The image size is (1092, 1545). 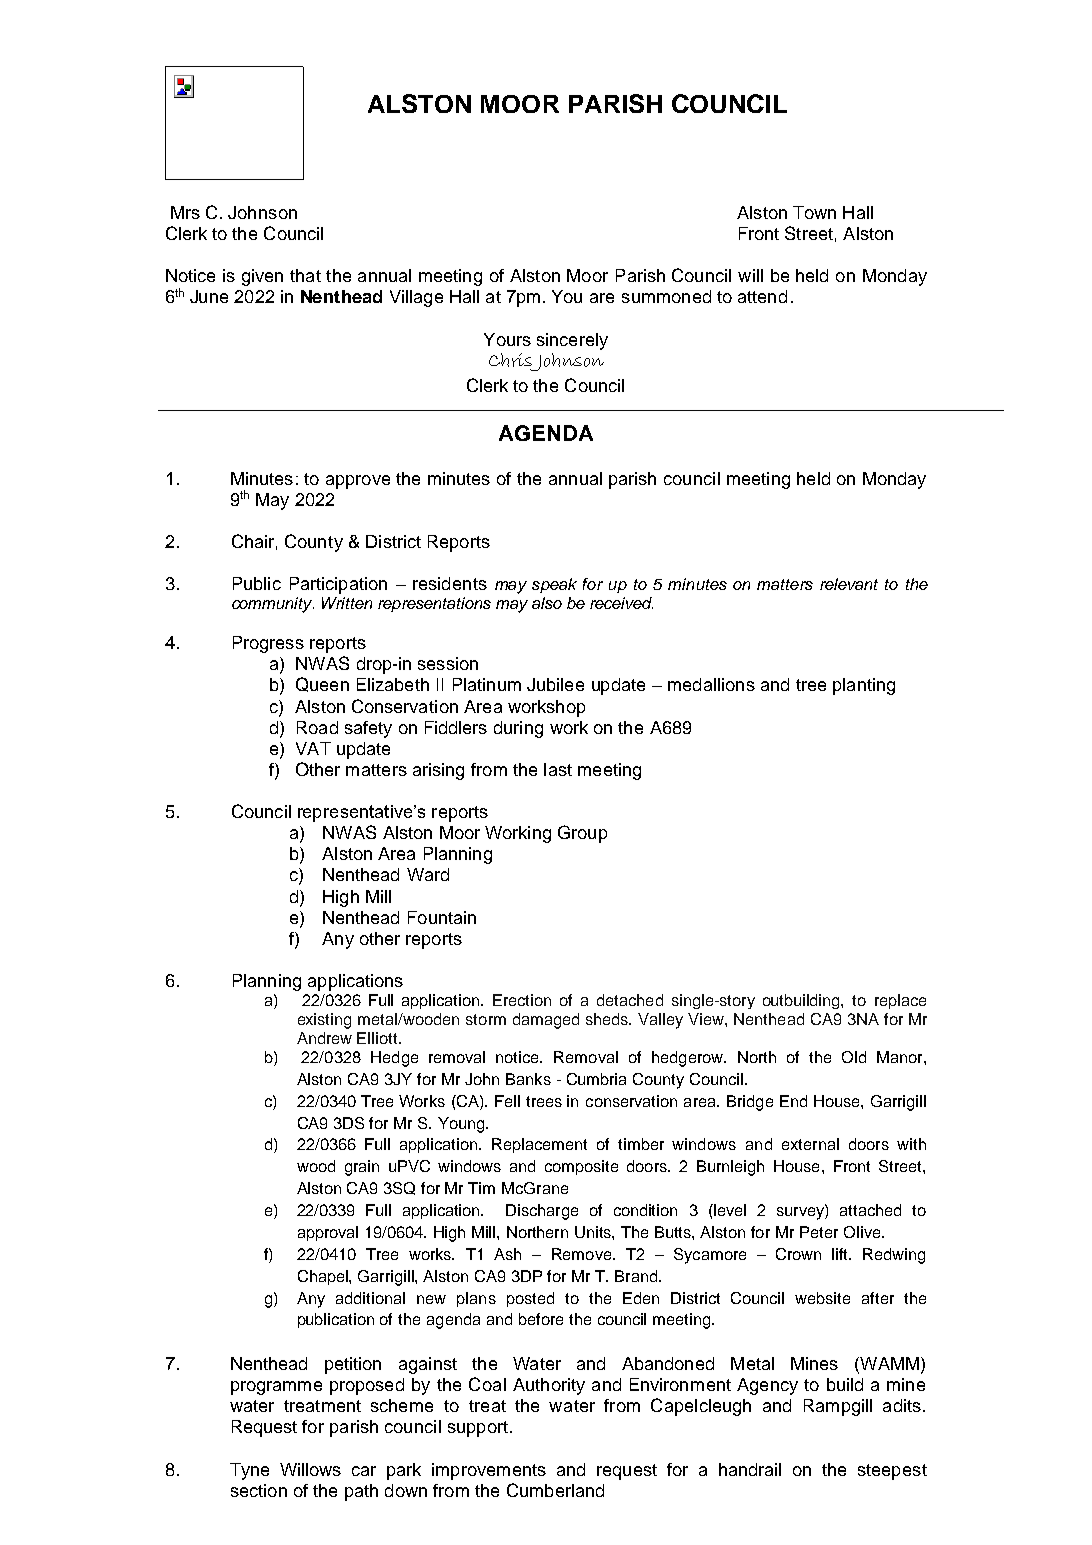 I want to click on Progress, so click(x=268, y=644).
